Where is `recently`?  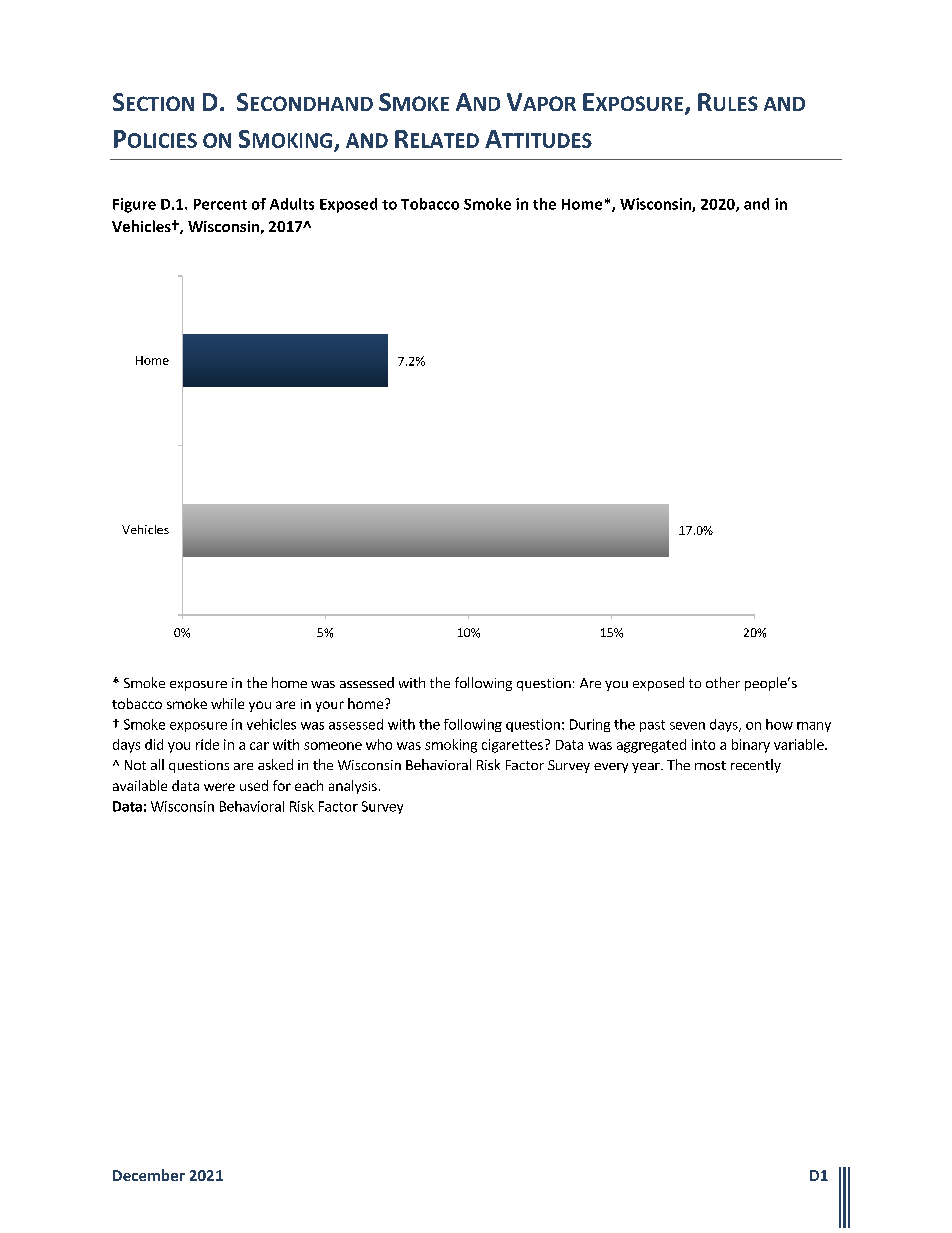 recently is located at coordinates (756, 766).
